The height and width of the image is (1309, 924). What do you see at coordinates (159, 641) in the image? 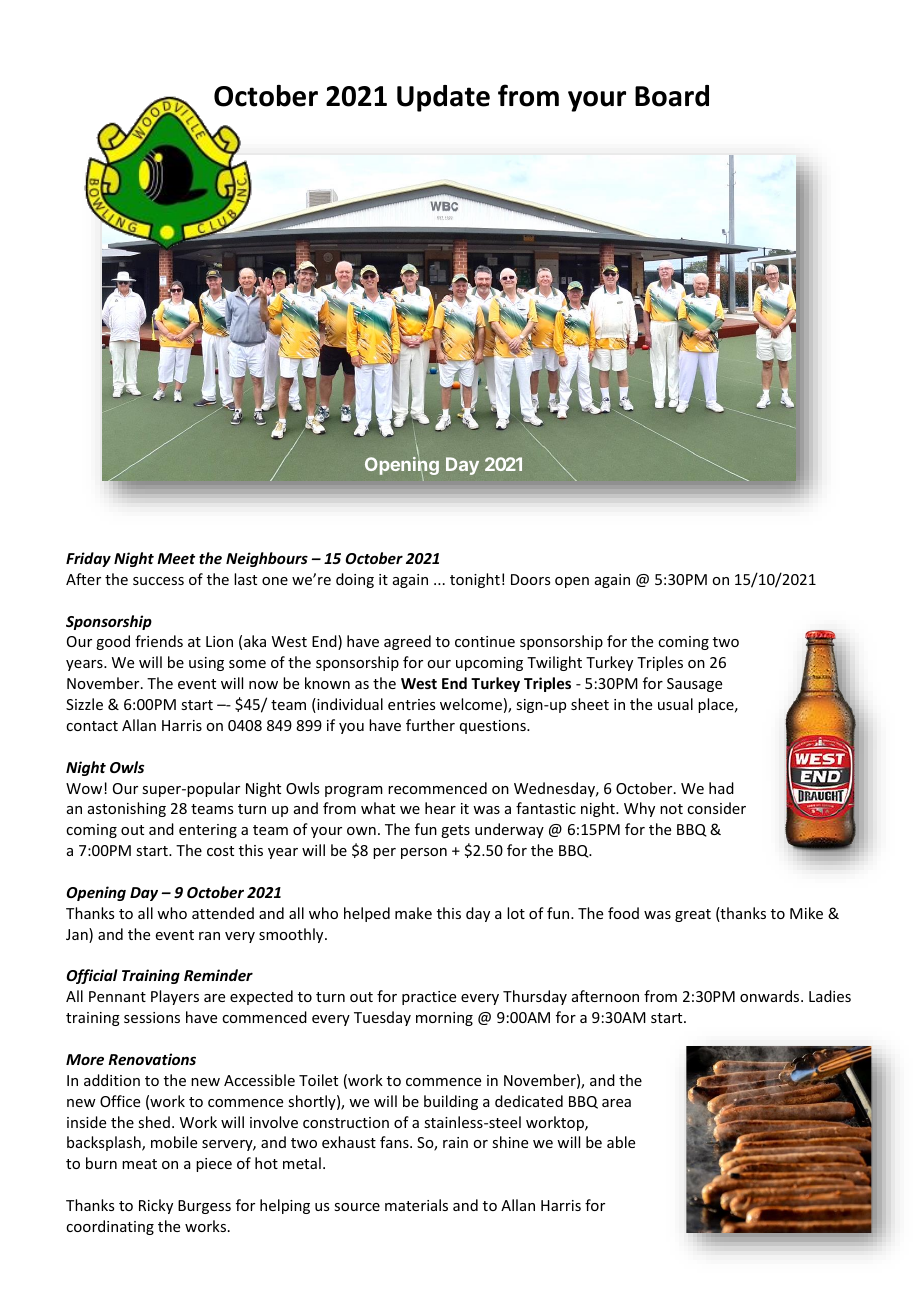
I see `friends` at bounding box center [159, 641].
